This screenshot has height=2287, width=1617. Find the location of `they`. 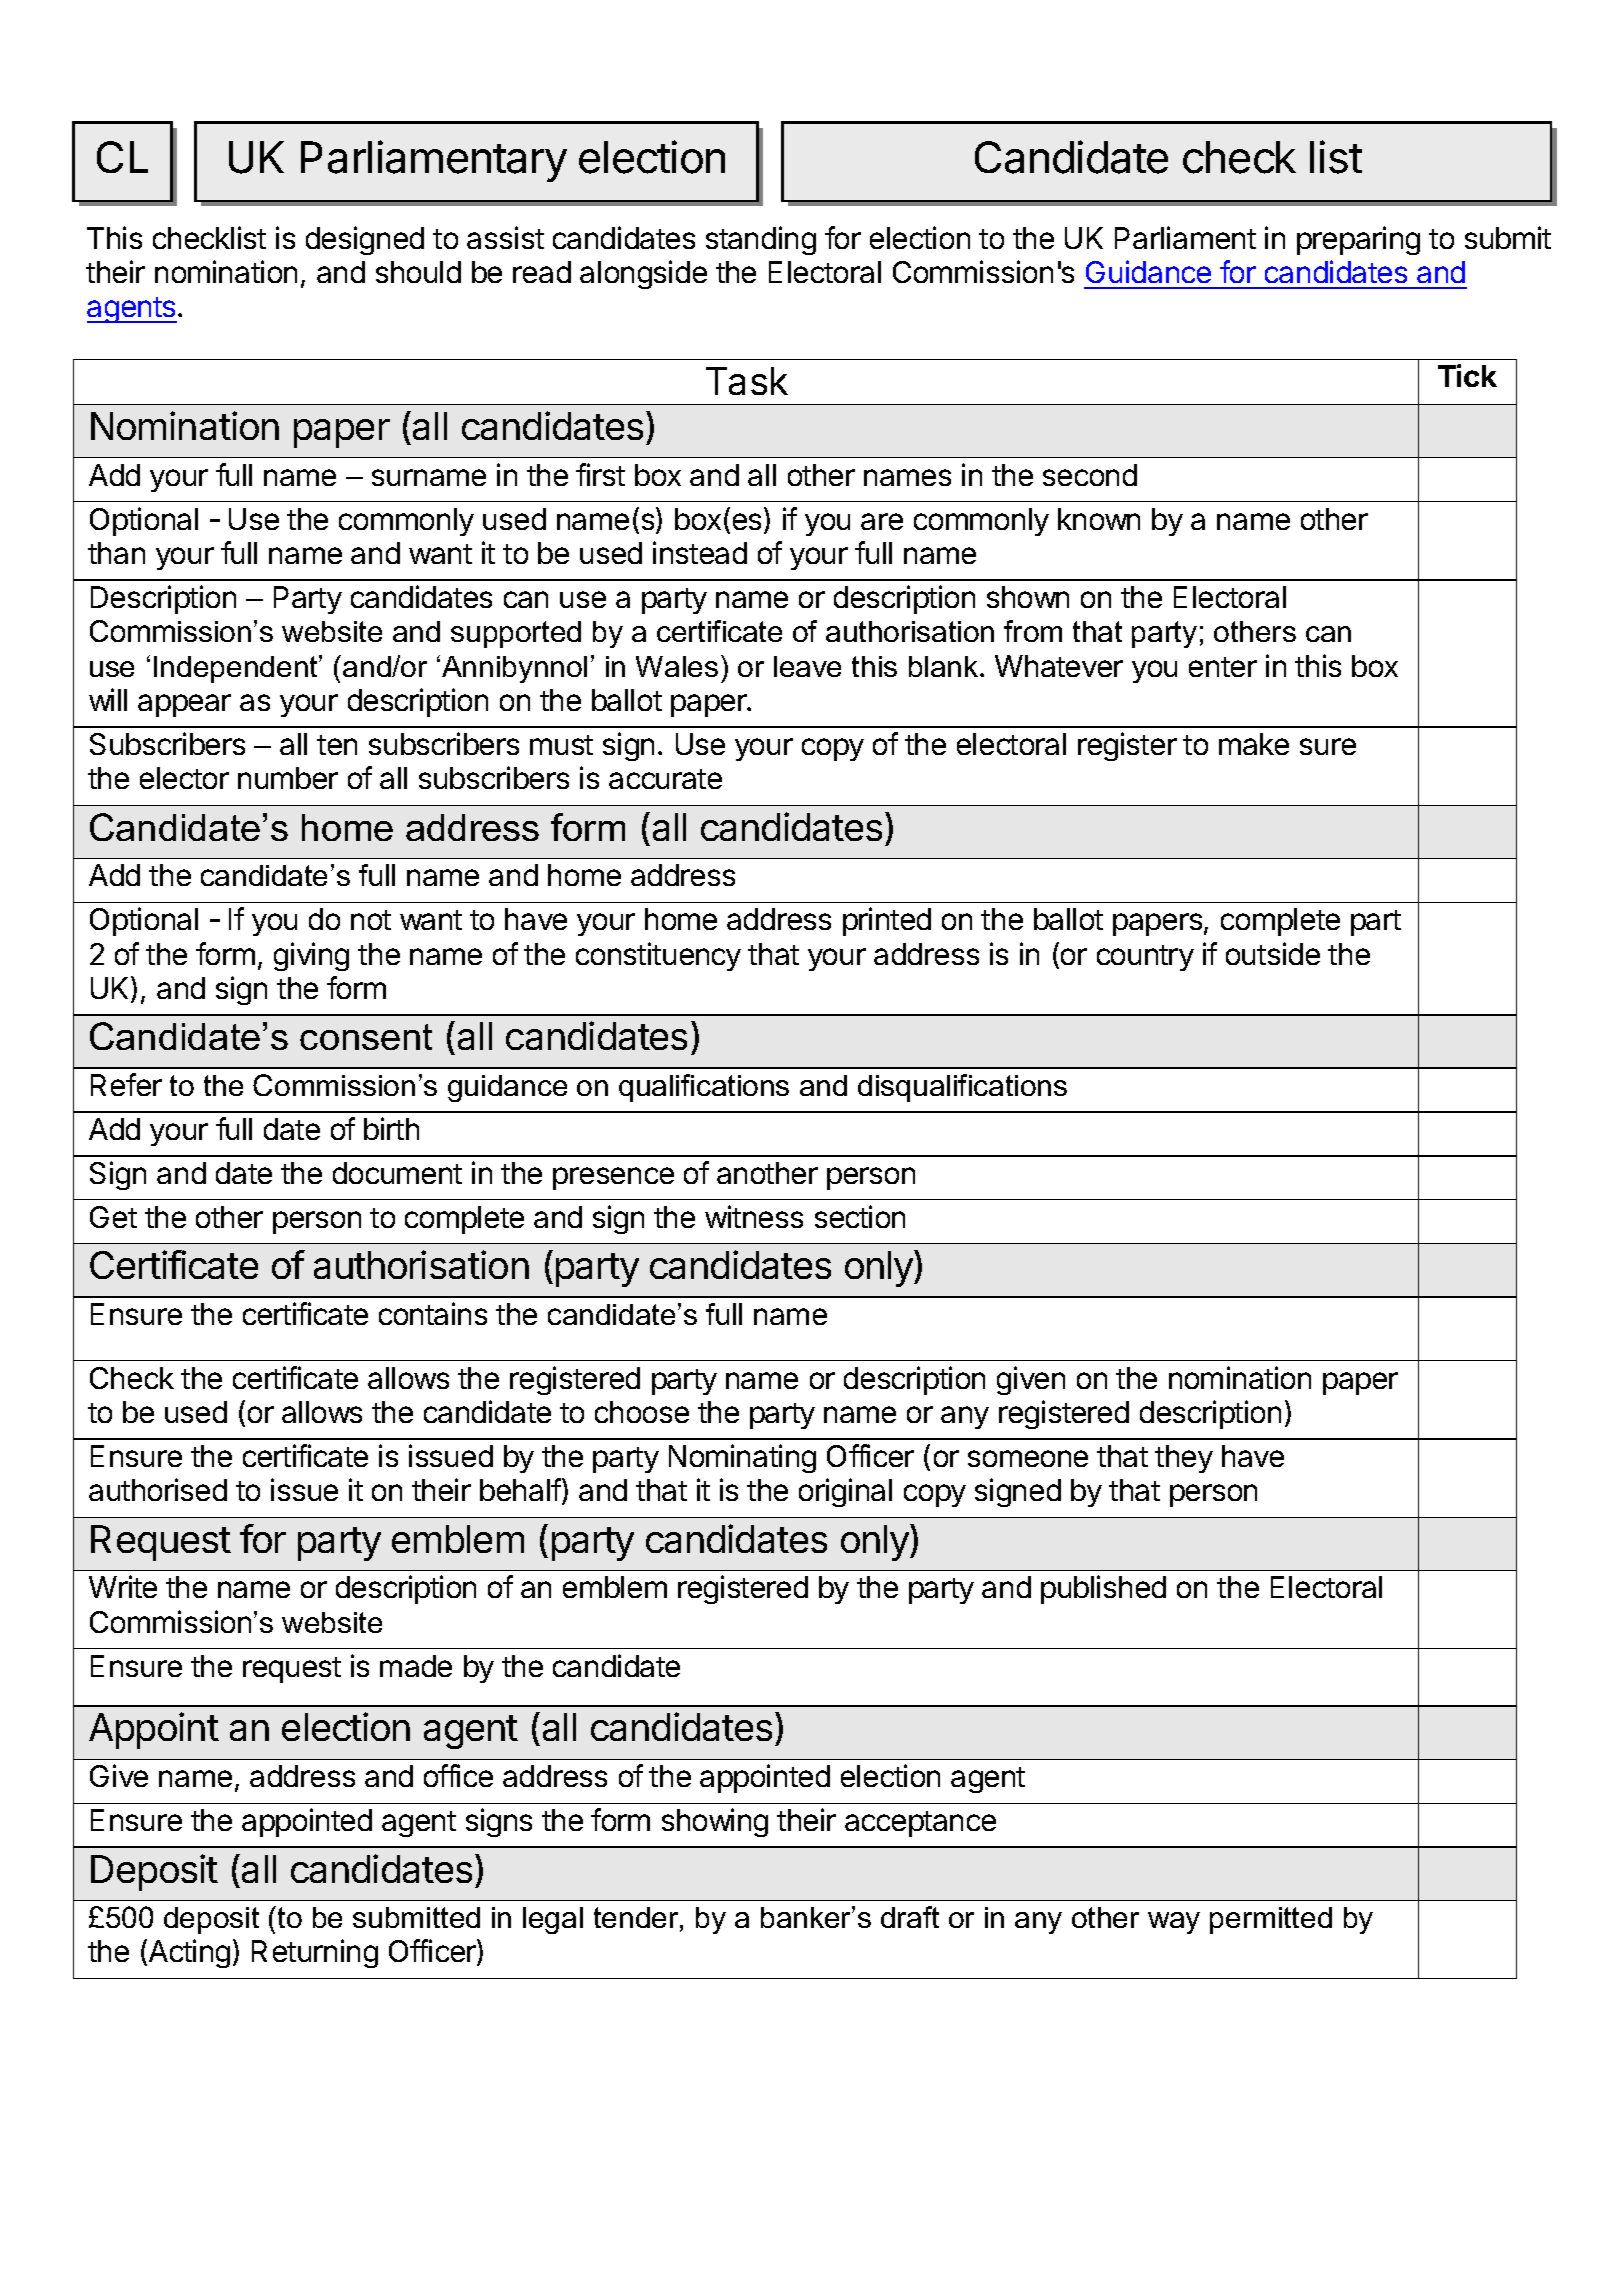

they is located at coordinates (1184, 1459).
